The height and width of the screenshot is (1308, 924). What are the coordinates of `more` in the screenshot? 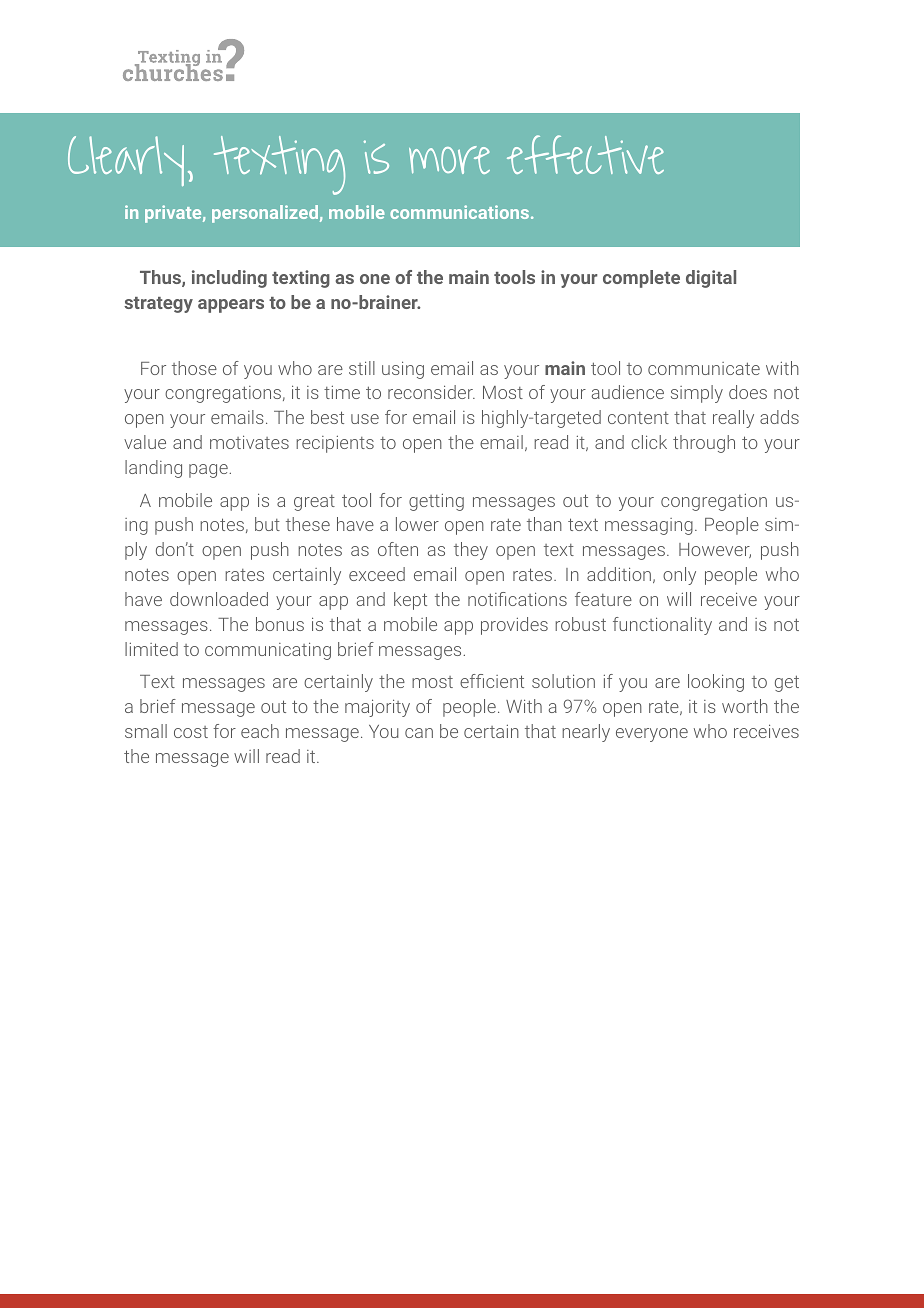 It's located at (449, 160).
